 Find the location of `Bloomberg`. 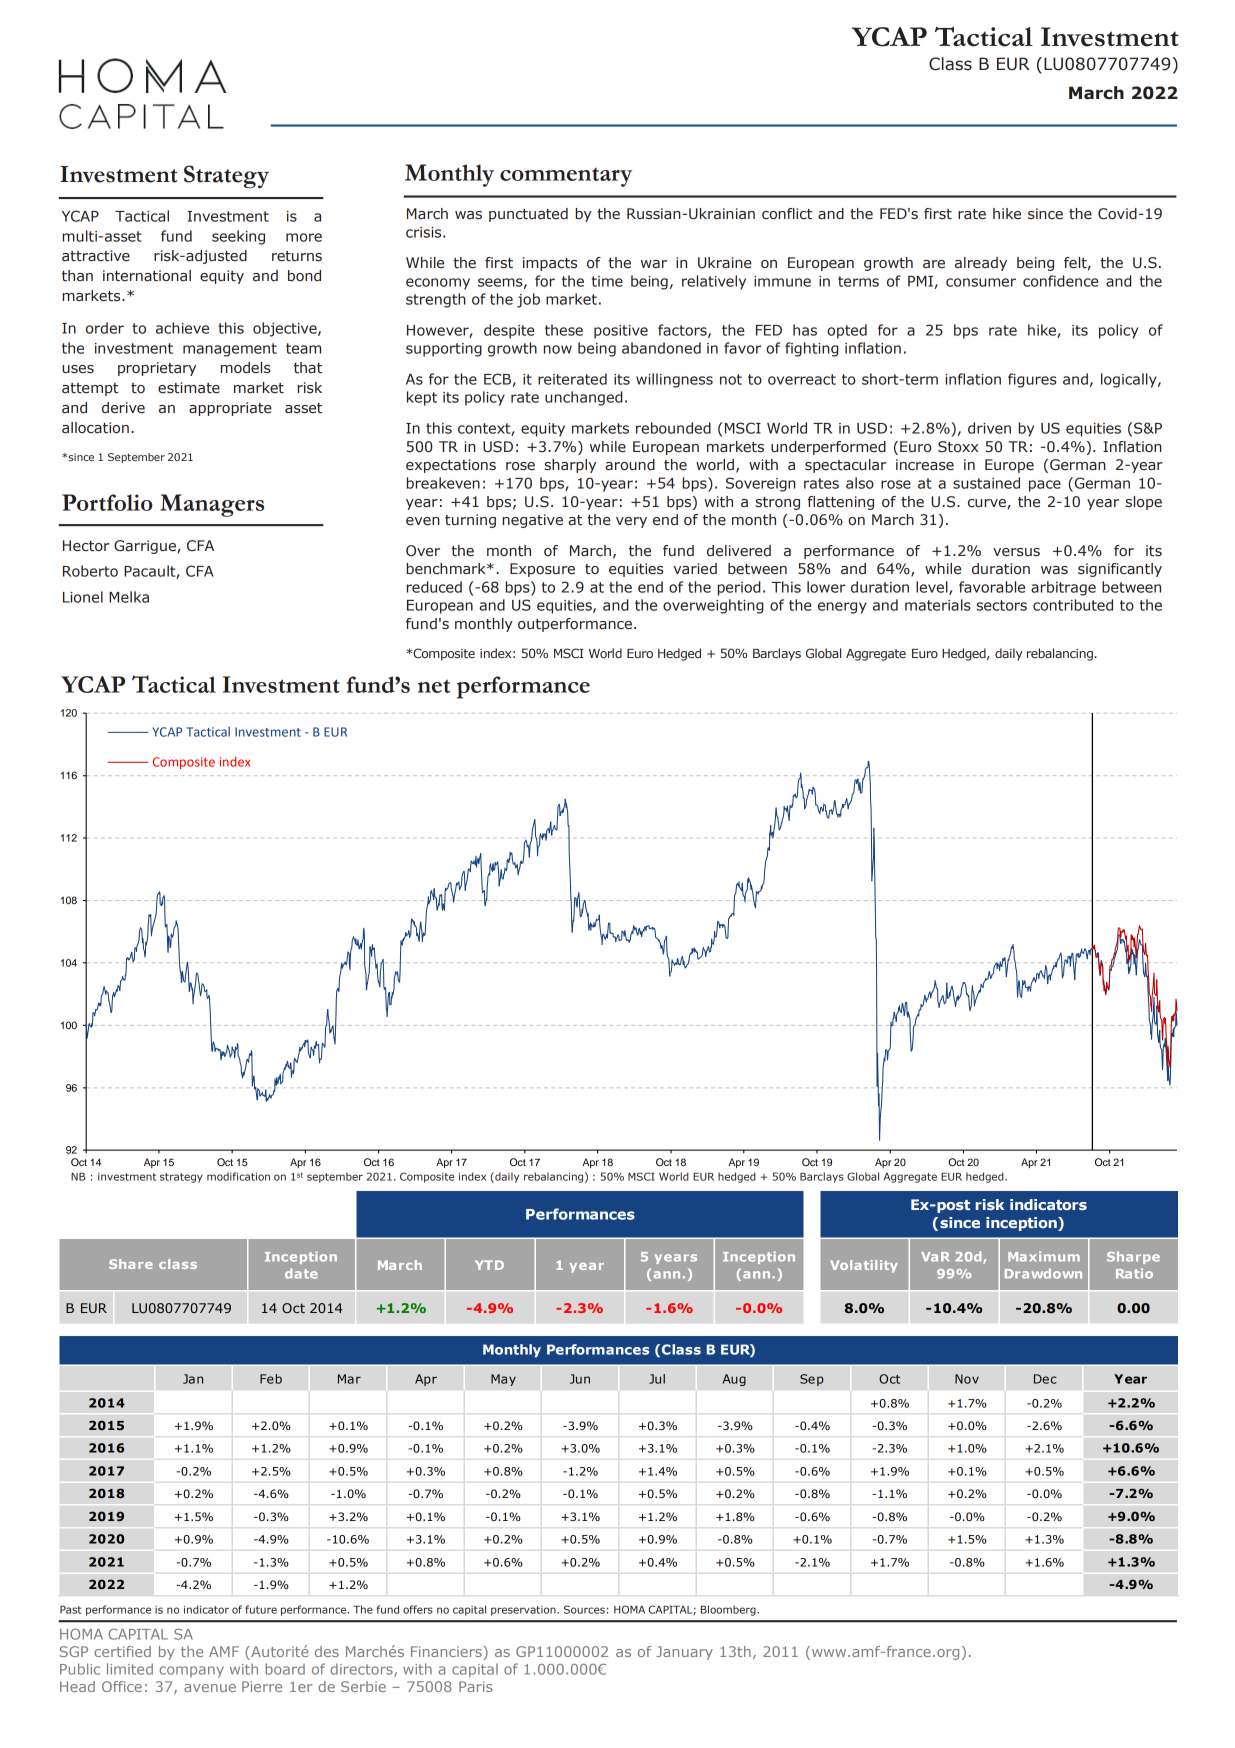

Bloomberg is located at coordinates (729, 1610).
